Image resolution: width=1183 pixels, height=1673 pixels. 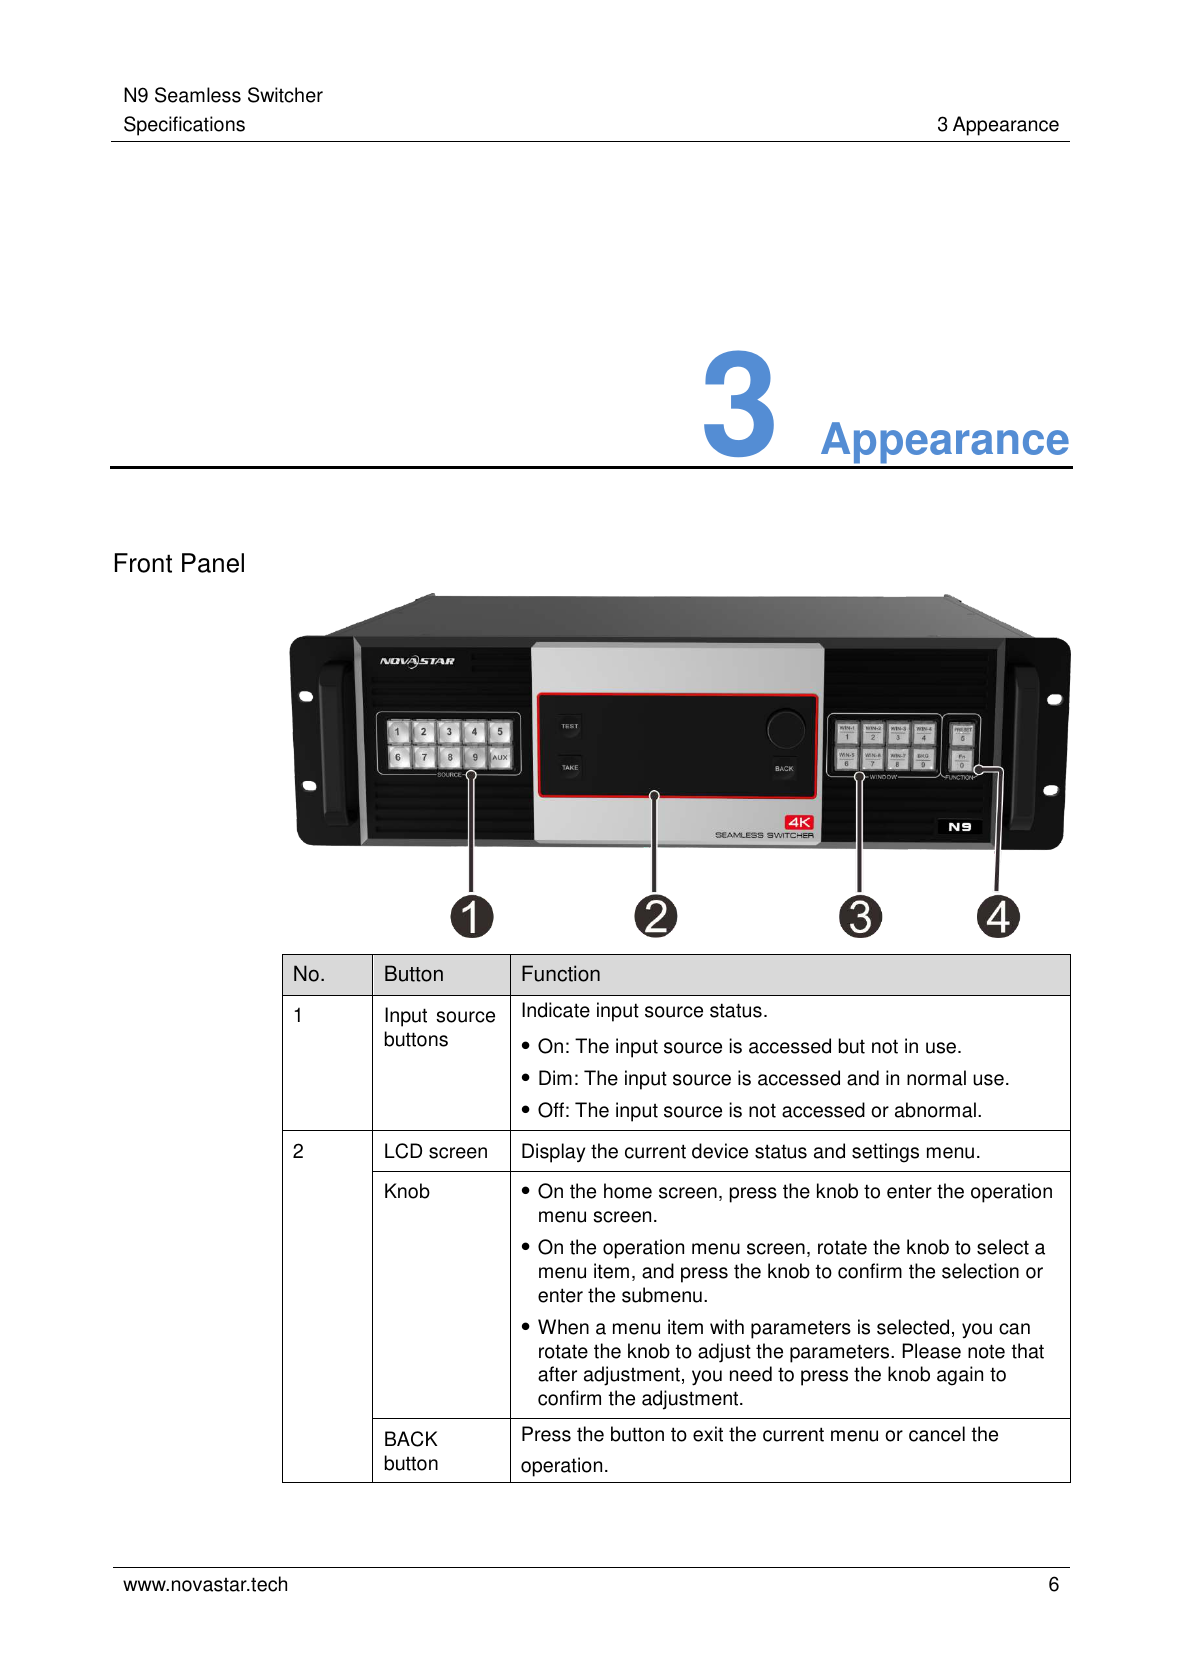 What do you see at coordinates (184, 126) in the image?
I see `Specifications` at bounding box center [184, 126].
